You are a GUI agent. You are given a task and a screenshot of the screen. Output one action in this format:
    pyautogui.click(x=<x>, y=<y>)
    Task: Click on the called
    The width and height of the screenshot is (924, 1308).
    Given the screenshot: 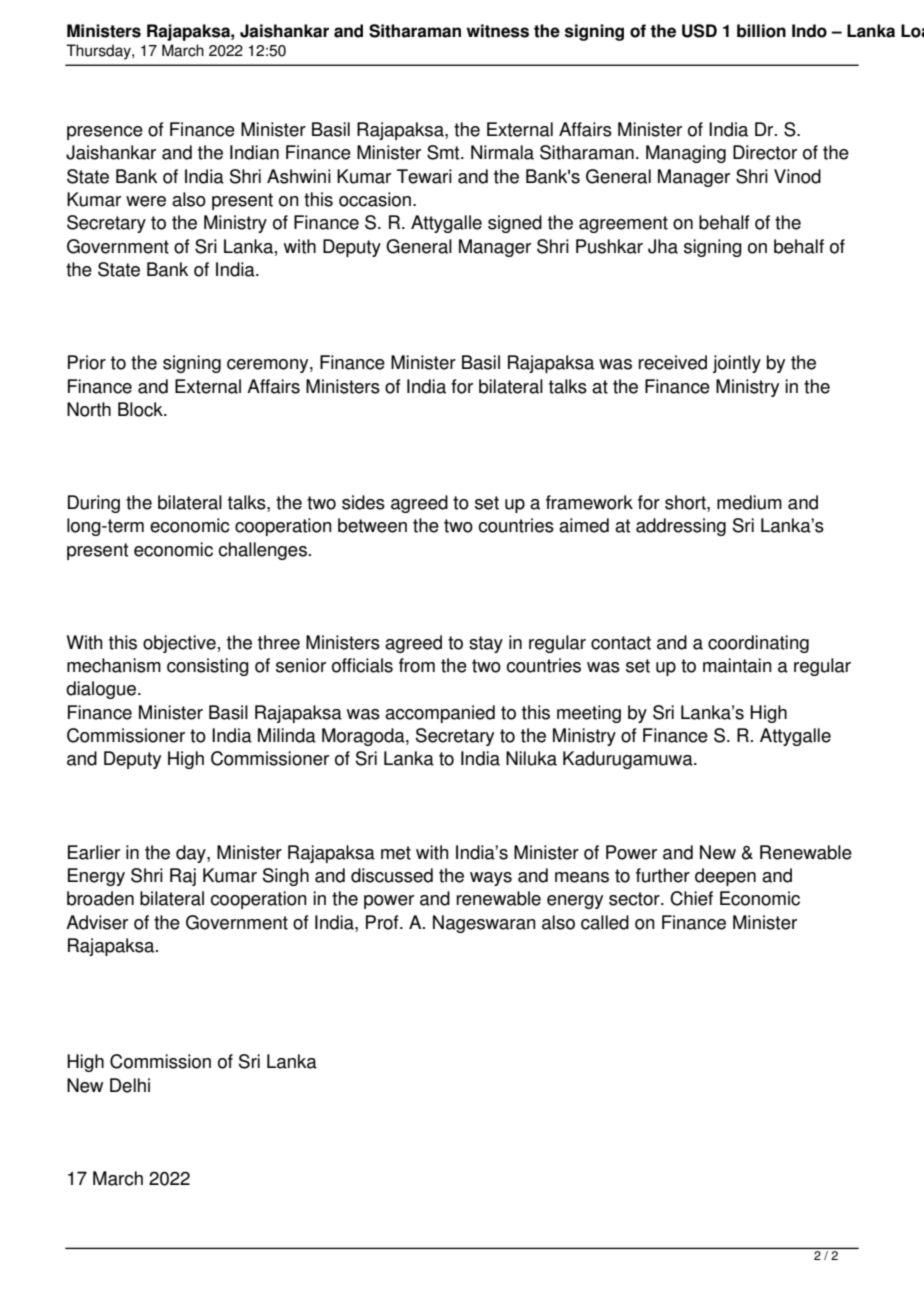 What is the action you would take?
    pyautogui.click(x=605, y=922)
